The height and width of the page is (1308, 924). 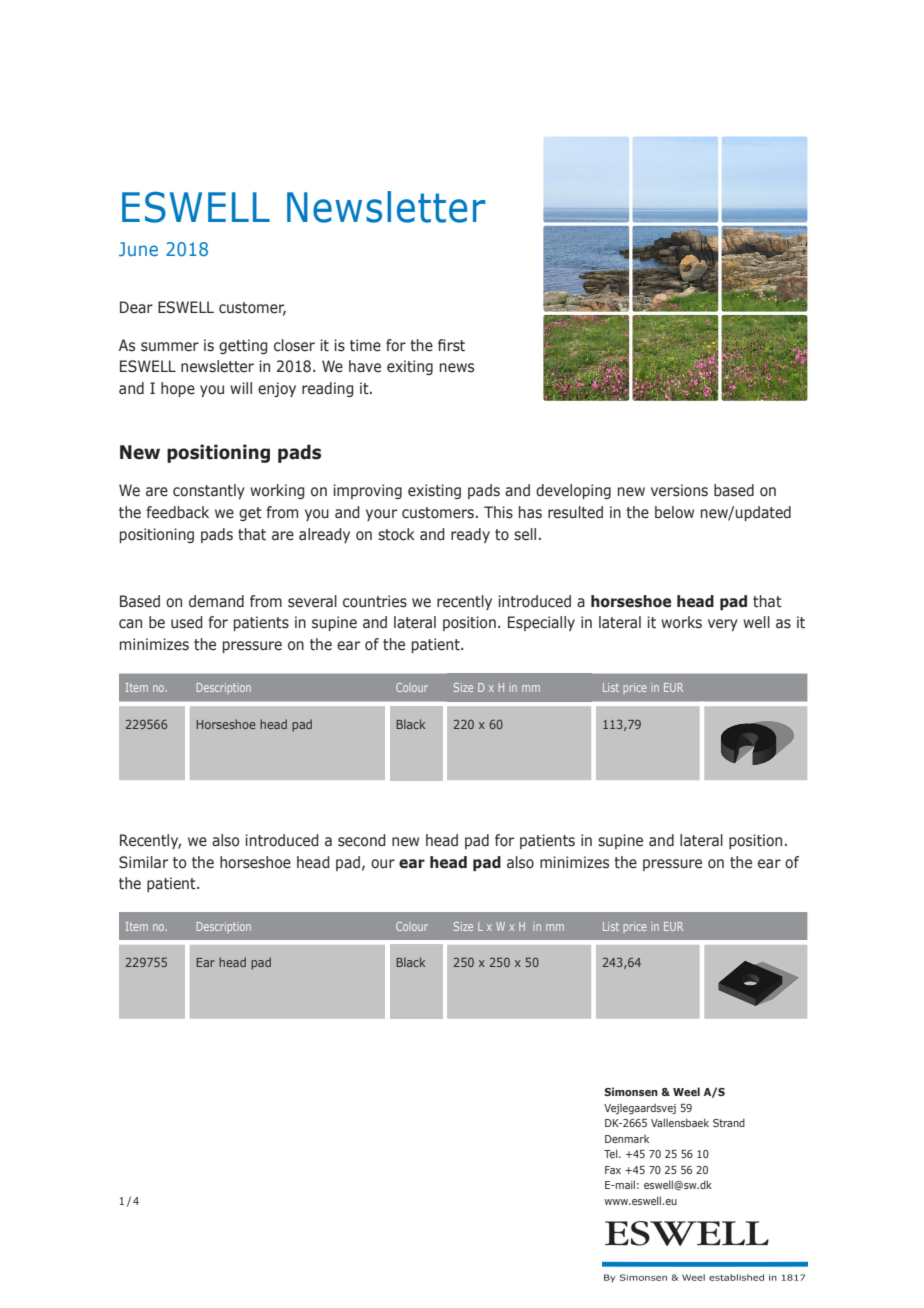 What do you see at coordinates (679, 490) in the page?
I see `versions` at bounding box center [679, 490].
